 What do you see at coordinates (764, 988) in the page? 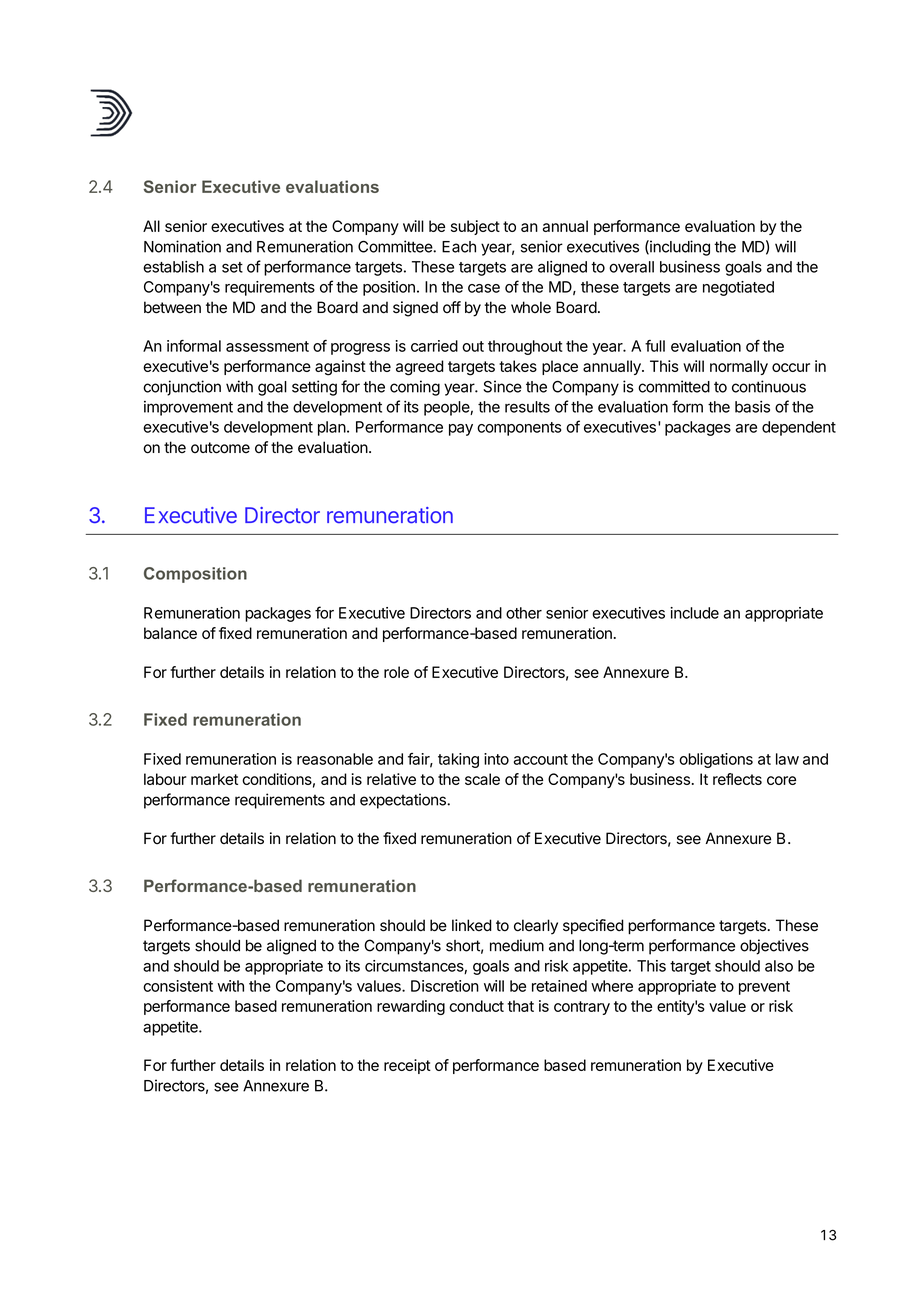
I see `prevent` at bounding box center [764, 988].
